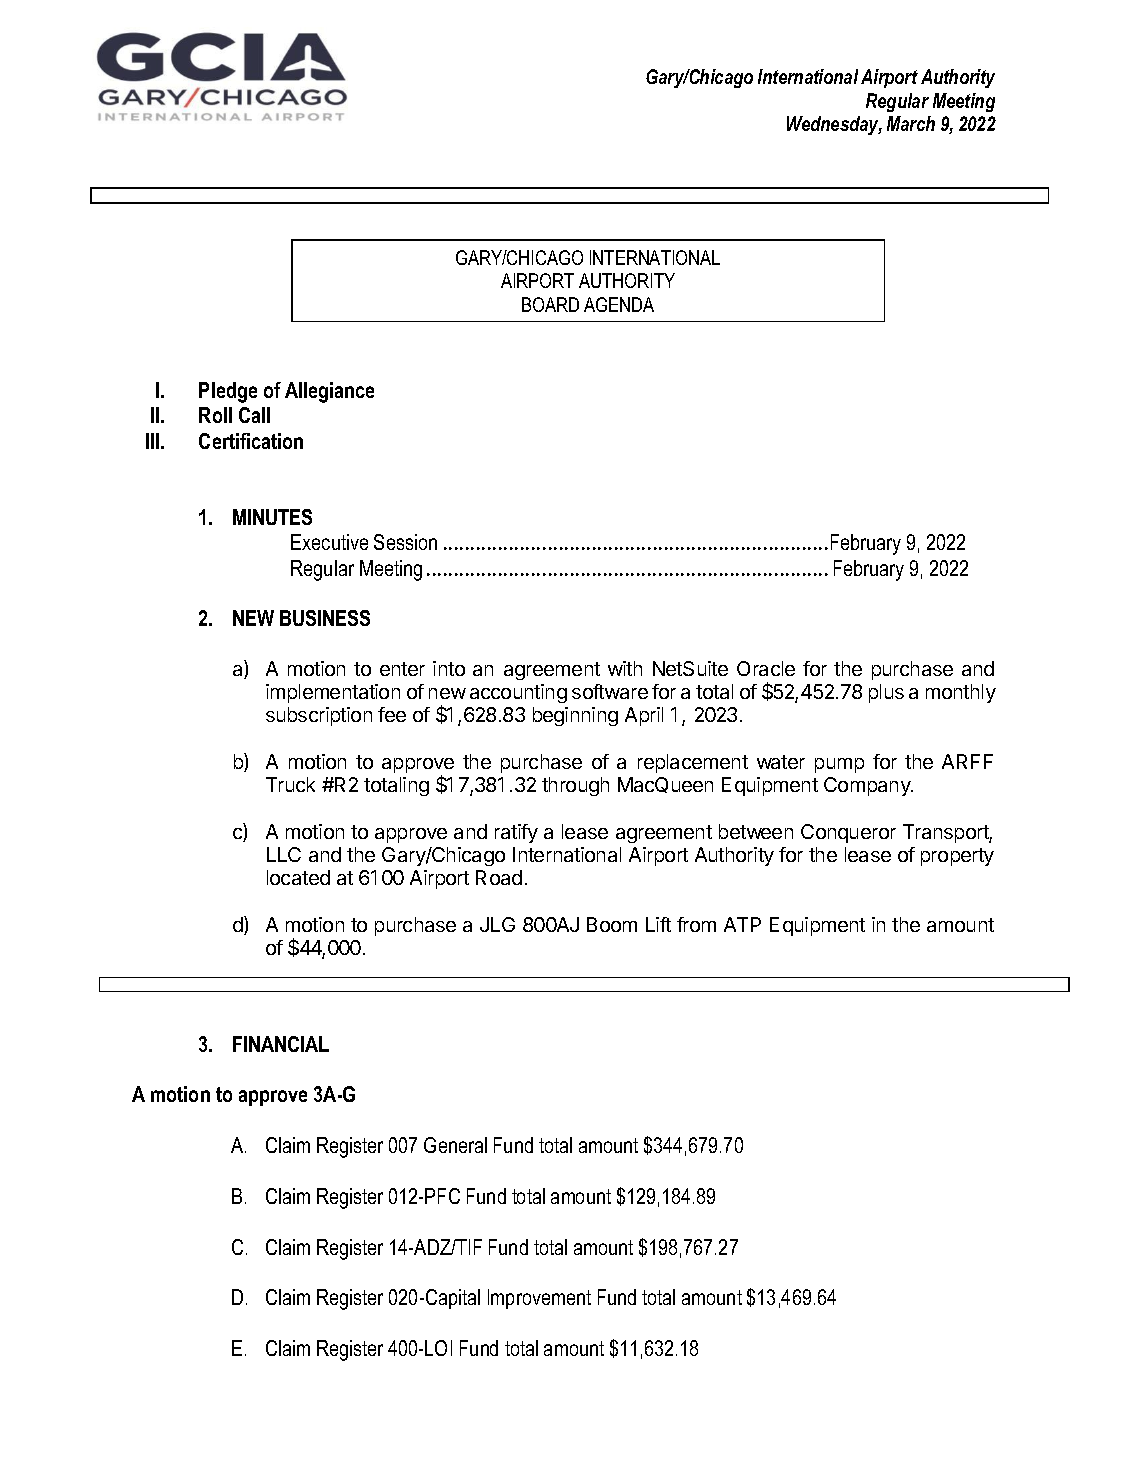 This document has height=1459, width=1127. What do you see at coordinates (499, 877) in the document?
I see `Road` at bounding box center [499, 877].
